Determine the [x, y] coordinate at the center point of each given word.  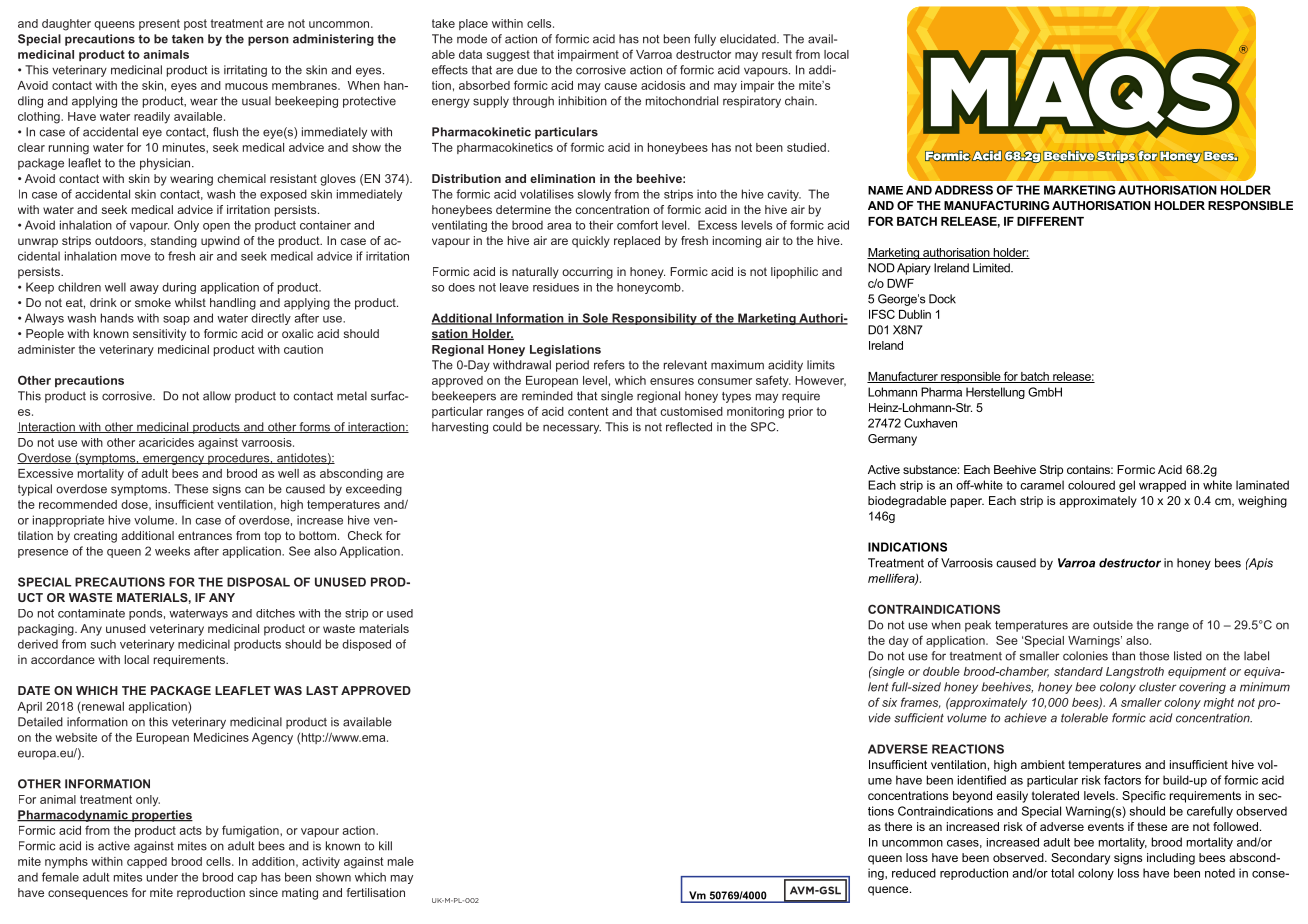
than [1123, 656]
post [195, 24]
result [777, 54]
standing [174, 242]
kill [385, 846]
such [103, 644]
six [889, 702]
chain [800, 101]
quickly [591, 242]
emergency [173, 460]
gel [1127, 486]
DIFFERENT [1050, 221]
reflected [689, 427]
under [162, 877]
